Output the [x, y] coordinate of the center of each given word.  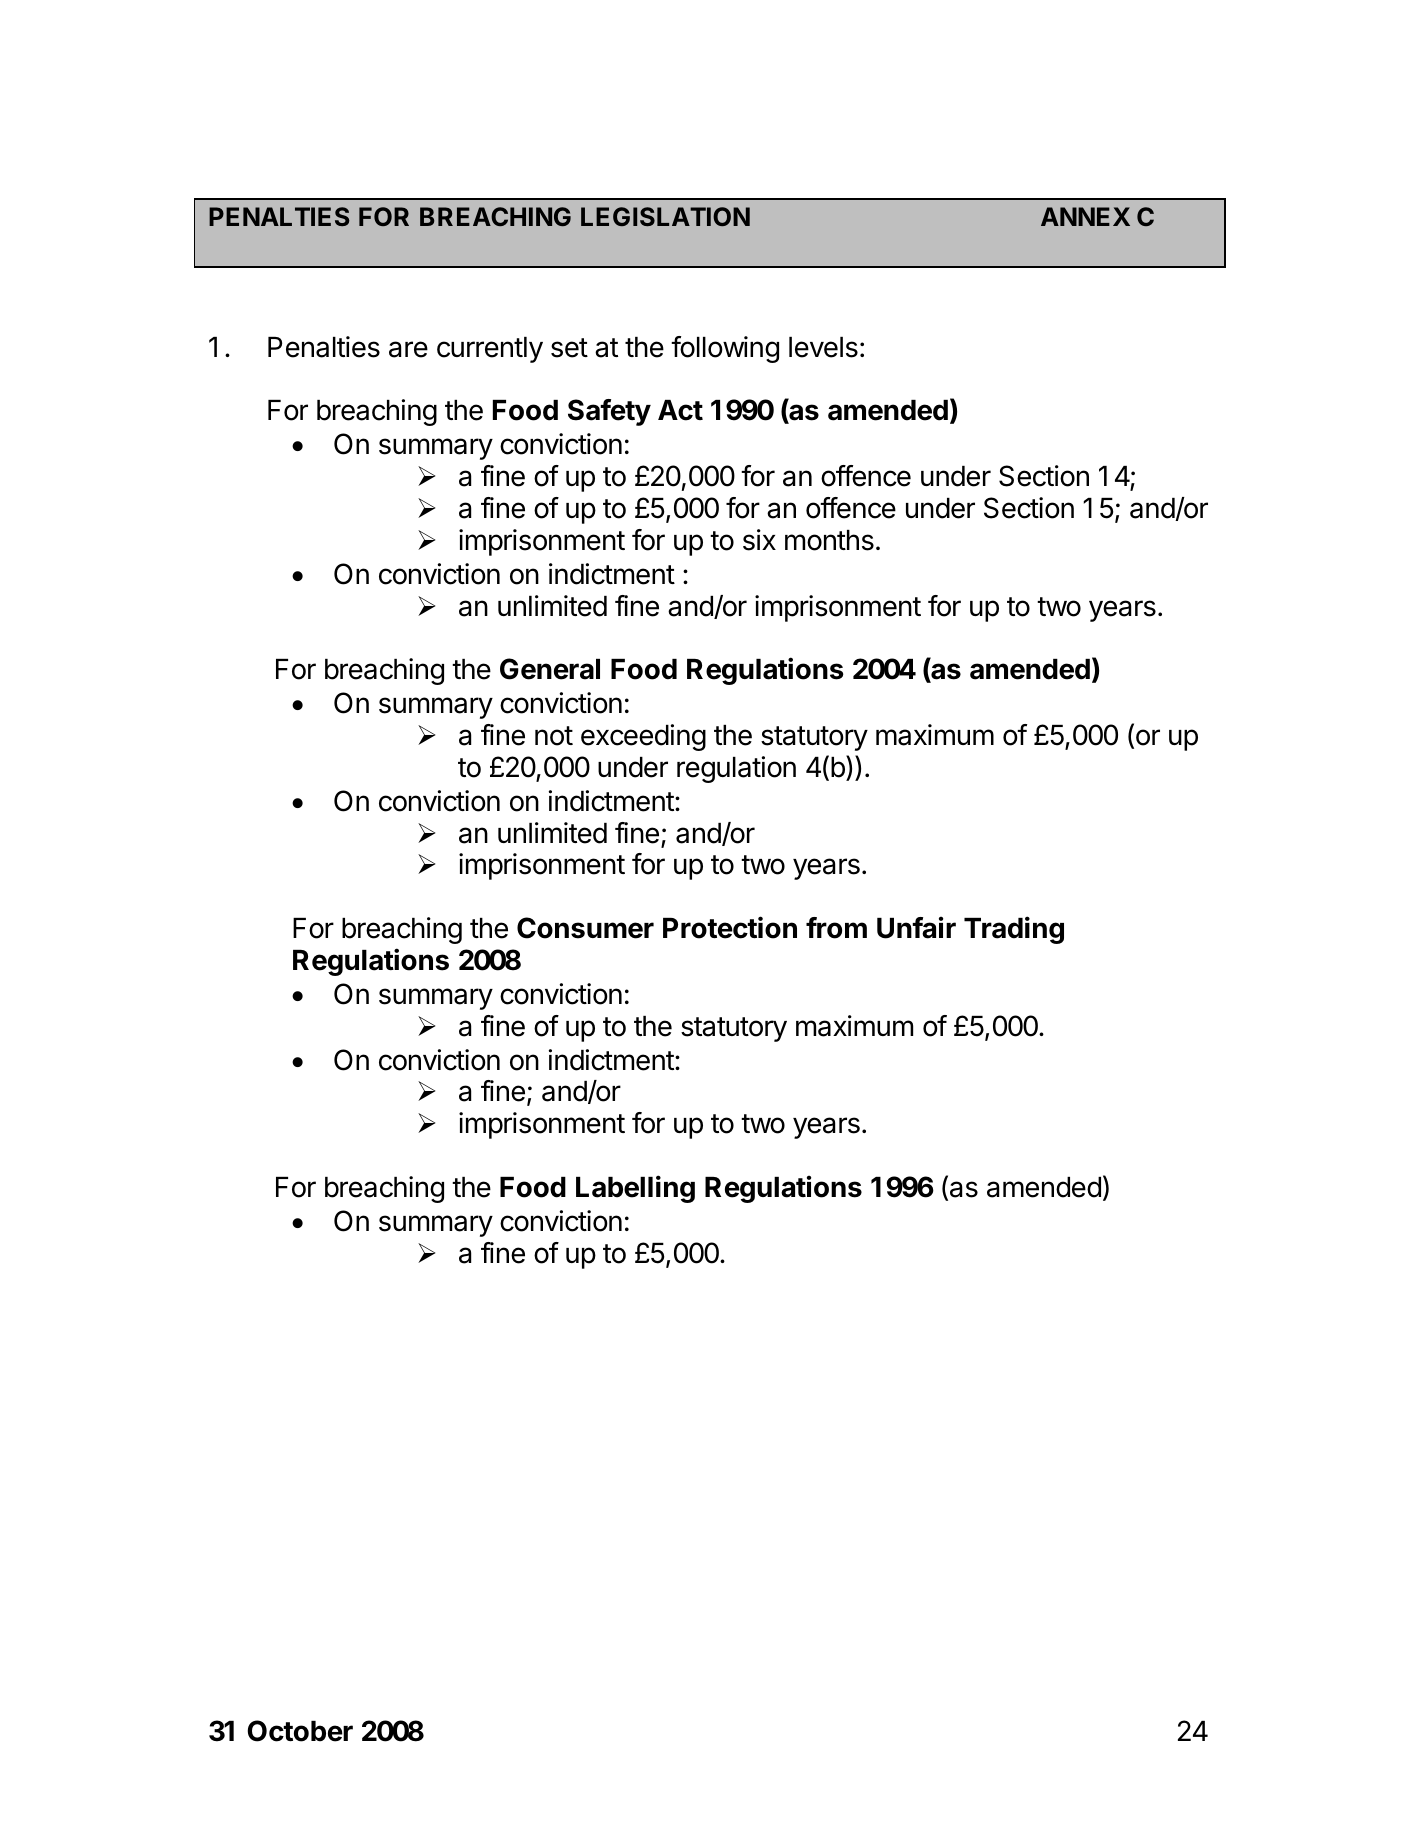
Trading [1014, 930]
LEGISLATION [665, 216]
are [408, 349]
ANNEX [1085, 216]
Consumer [585, 928]
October [300, 1731]
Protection [730, 927]
